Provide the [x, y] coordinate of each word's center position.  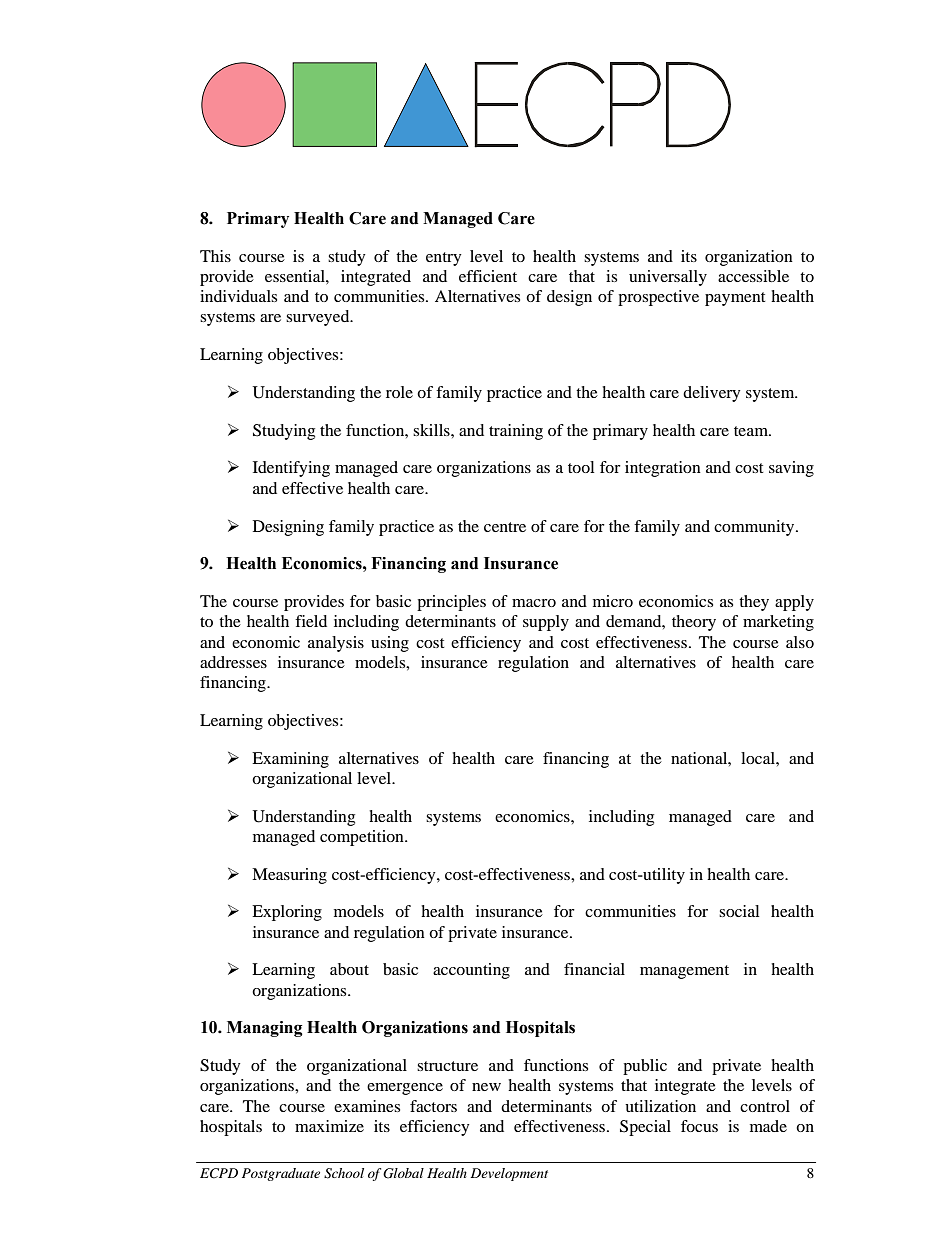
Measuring [289, 876]
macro [534, 603]
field [311, 621]
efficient [488, 276]
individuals [238, 296]
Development [509, 1174]
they [754, 603]
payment [735, 299]
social [739, 911]
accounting [471, 971]
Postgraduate [281, 1174]
